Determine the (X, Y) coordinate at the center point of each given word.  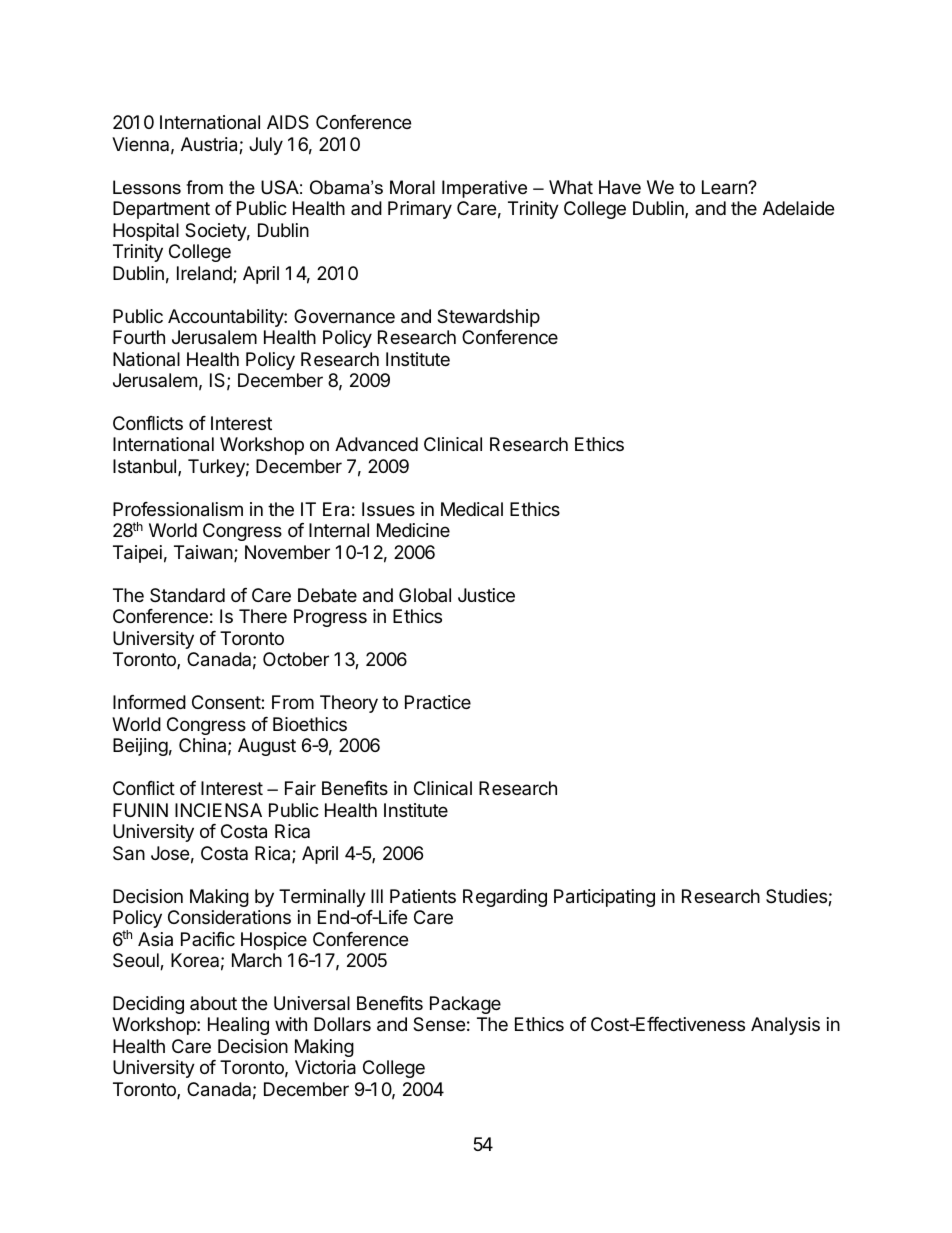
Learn (725, 187)
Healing (238, 1026)
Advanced (376, 444)
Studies (797, 897)
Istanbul (146, 467)
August (267, 747)
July (266, 146)
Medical (472, 509)
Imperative (484, 189)
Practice (438, 702)
